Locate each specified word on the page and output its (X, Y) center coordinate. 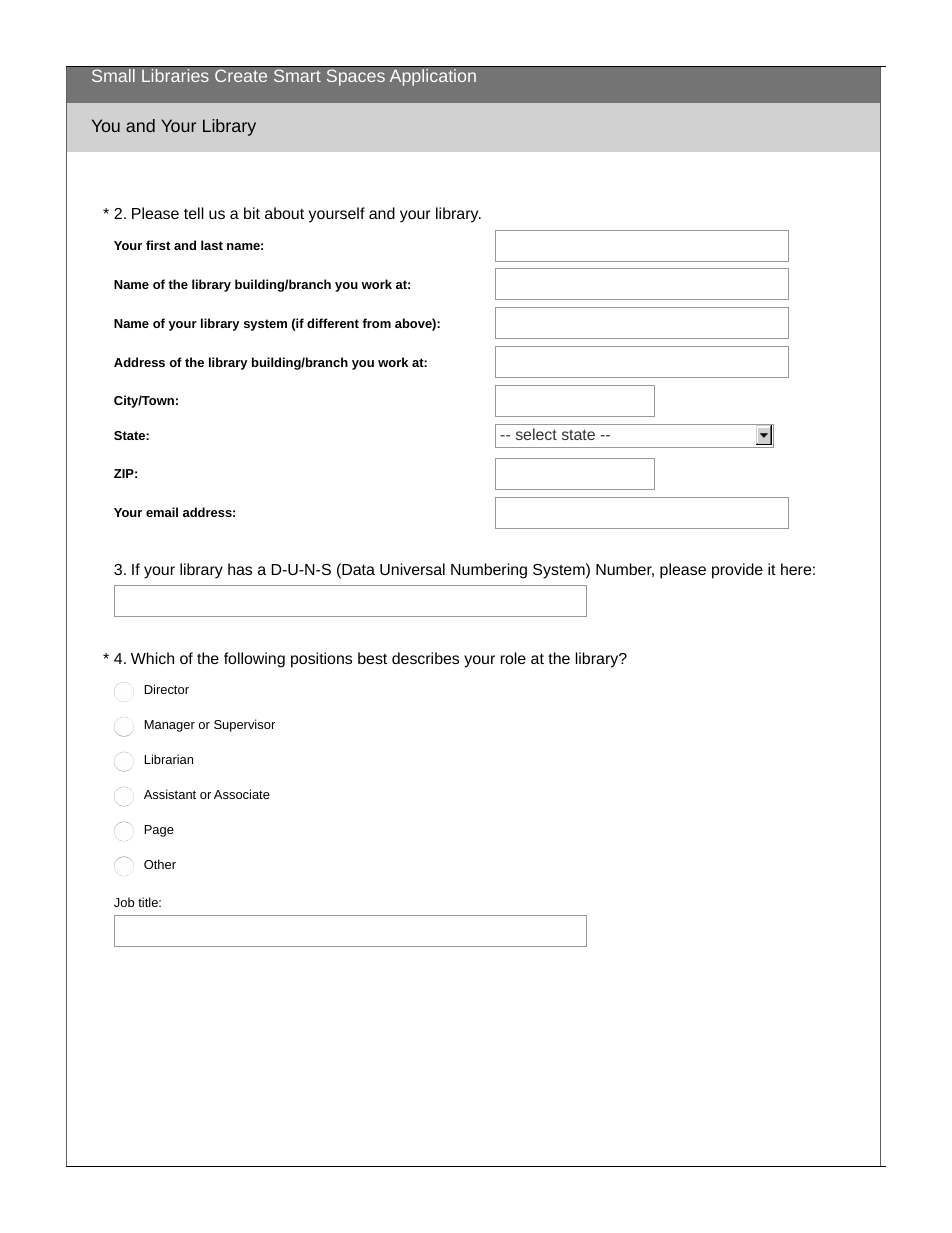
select (536, 434)
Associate (242, 794)
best (372, 658)
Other (160, 864)
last (212, 245)
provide (737, 571)
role (513, 658)
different (333, 323)
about (284, 213)
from (376, 323)
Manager (170, 726)
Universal (412, 569)
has (240, 569)
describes (425, 658)
